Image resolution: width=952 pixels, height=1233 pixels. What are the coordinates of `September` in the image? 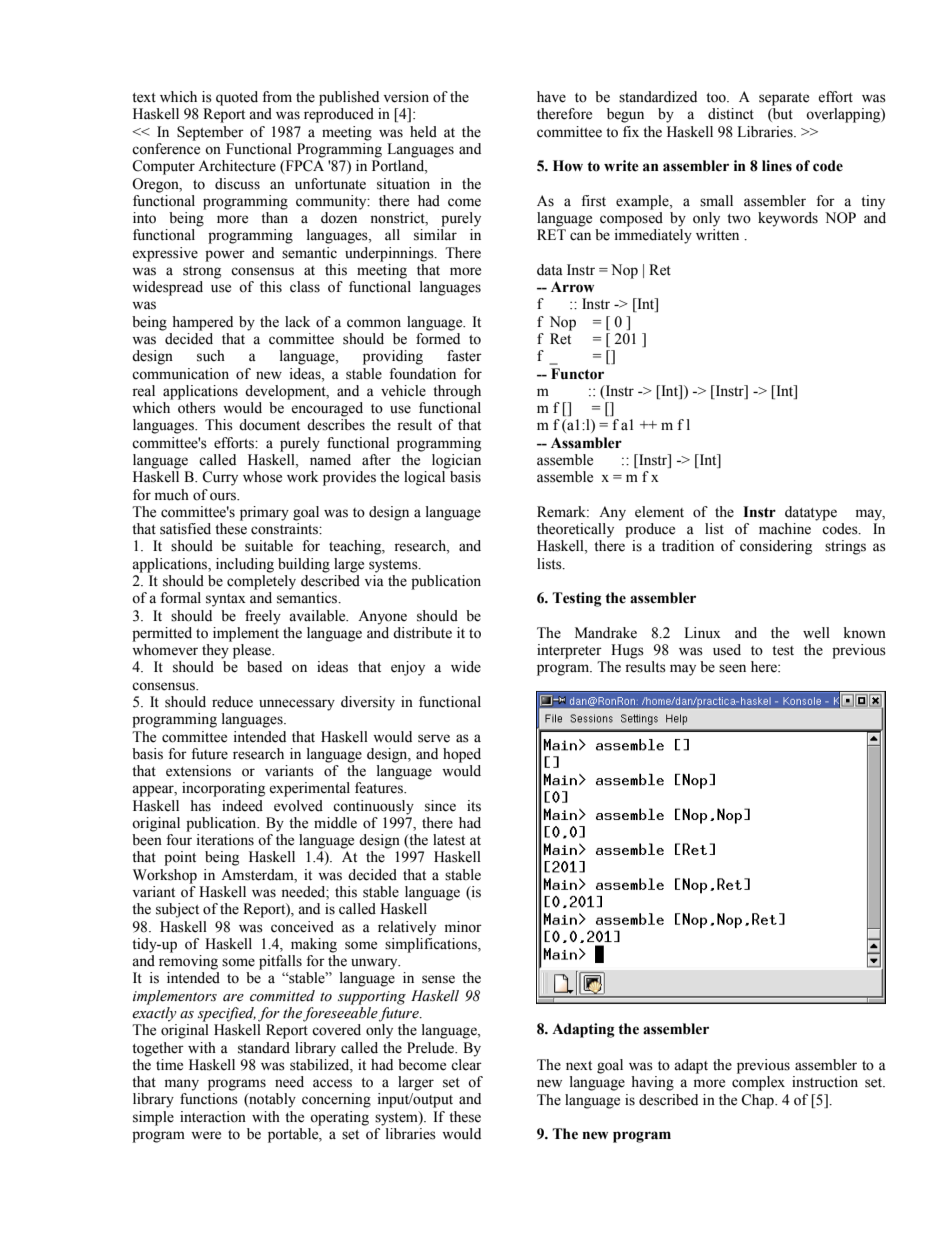 It's located at (210, 133).
